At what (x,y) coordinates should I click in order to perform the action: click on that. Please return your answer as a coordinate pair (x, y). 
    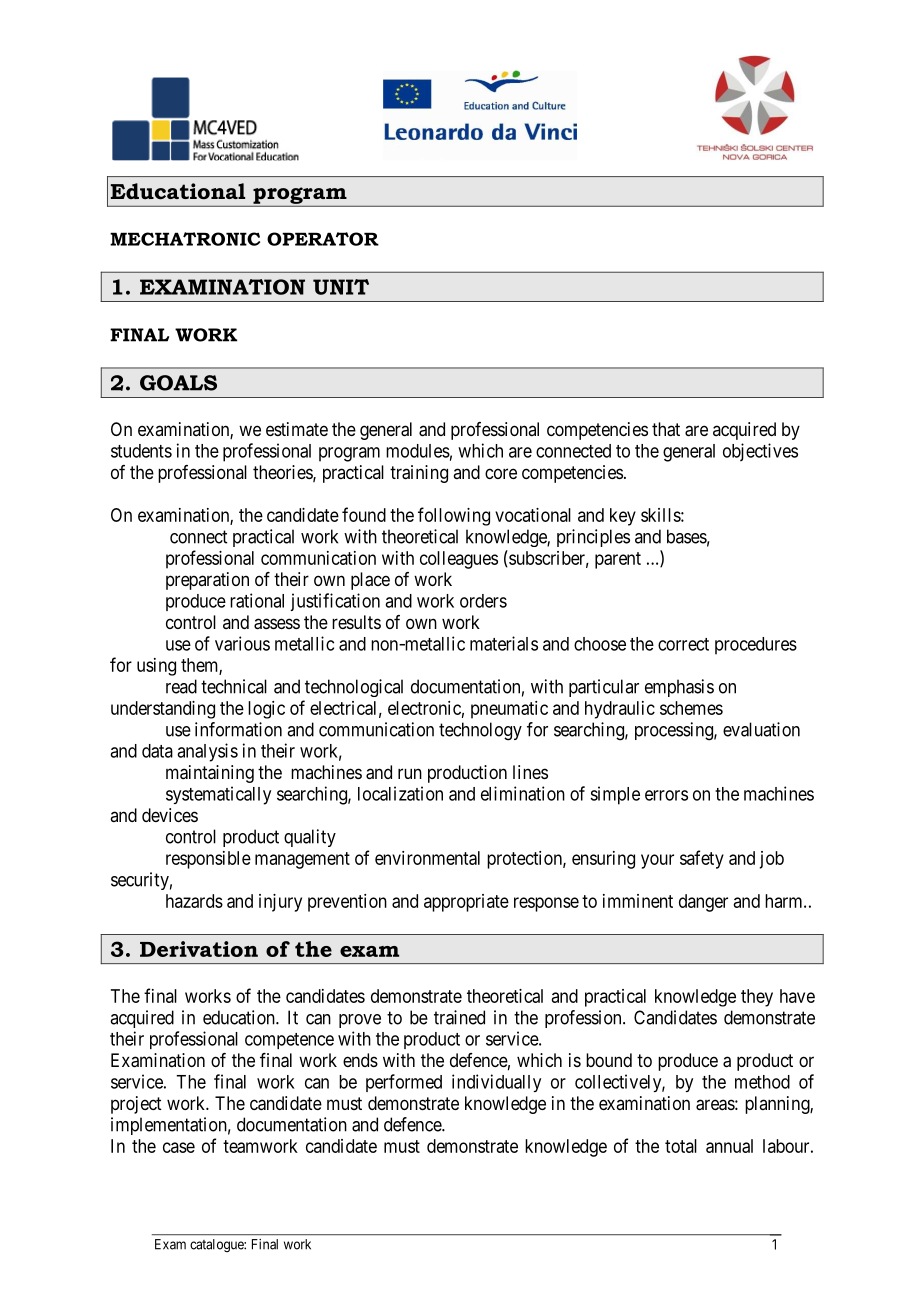
    Looking at the image, I should click on (666, 429).
